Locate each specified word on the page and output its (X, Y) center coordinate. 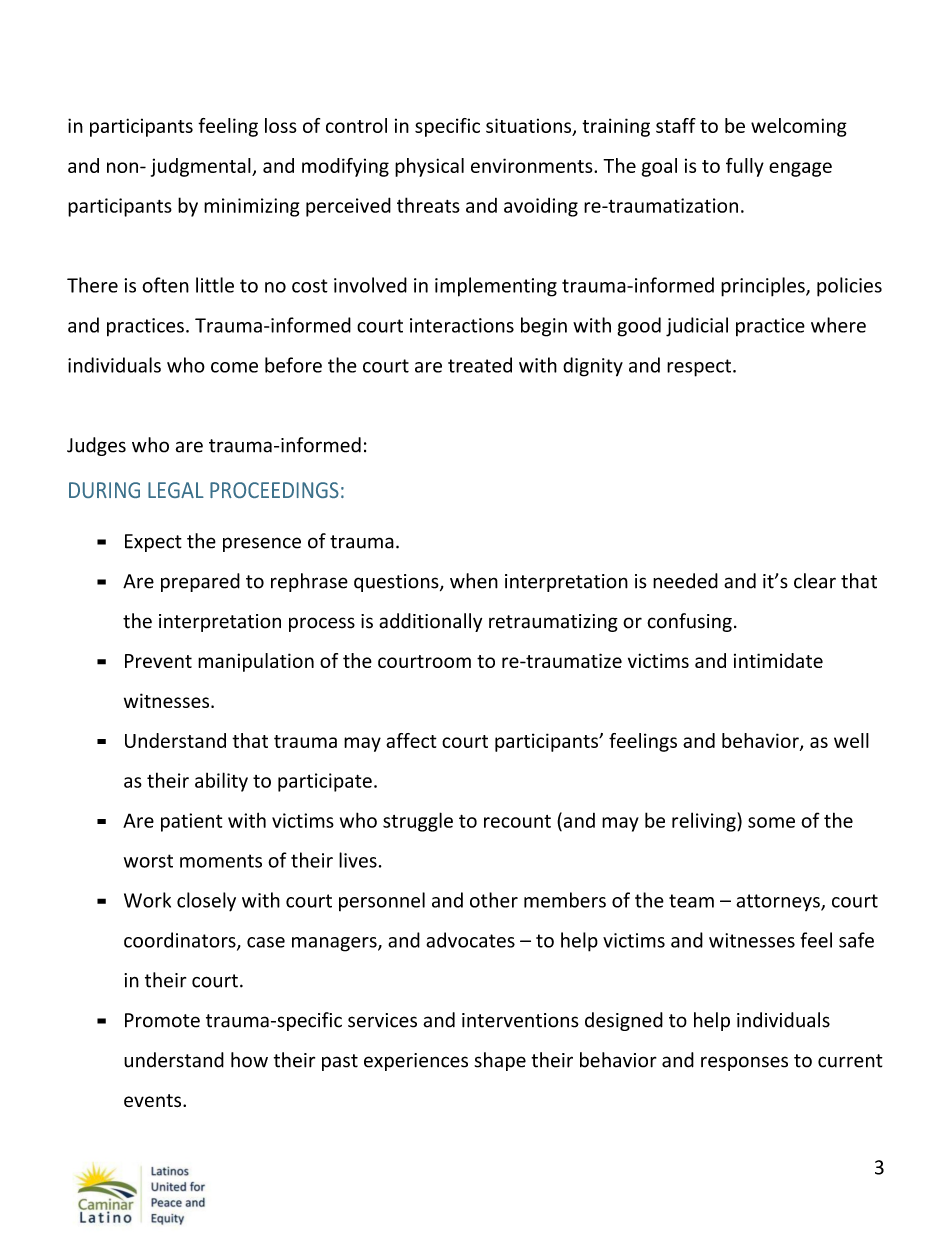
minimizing (251, 207)
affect (411, 740)
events (154, 1100)
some (771, 822)
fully (745, 167)
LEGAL (176, 490)
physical (429, 167)
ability (221, 782)
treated (480, 365)
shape (500, 1061)
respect (700, 368)
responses (744, 1063)
